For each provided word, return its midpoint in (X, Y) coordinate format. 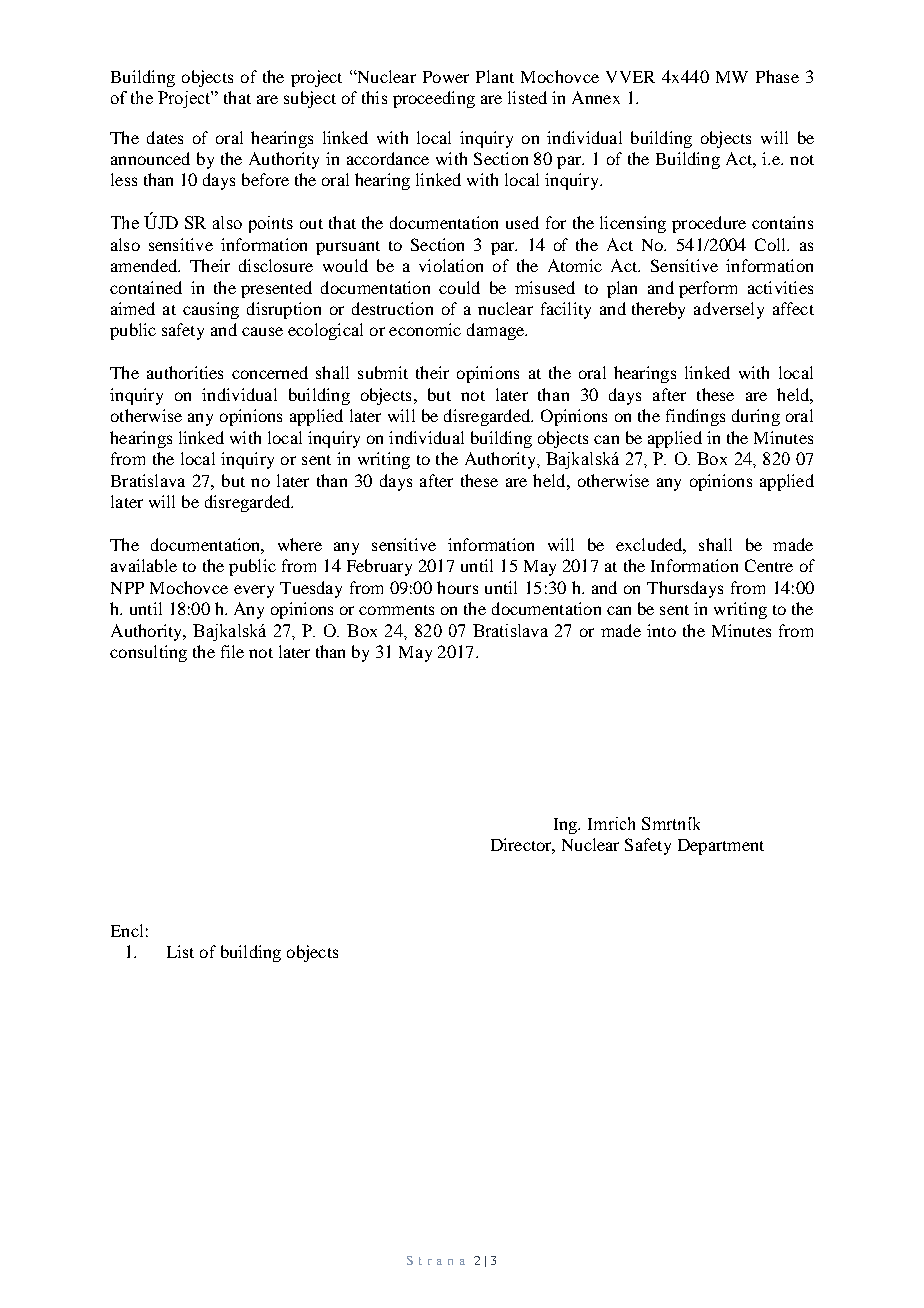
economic (425, 329)
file (232, 651)
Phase (777, 76)
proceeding (434, 99)
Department (721, 847)
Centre (769, 565)
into (661, 630)
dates (165, 137)
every (254, 591)
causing (211, 310)
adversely (729, 310)
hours (457, 587)
